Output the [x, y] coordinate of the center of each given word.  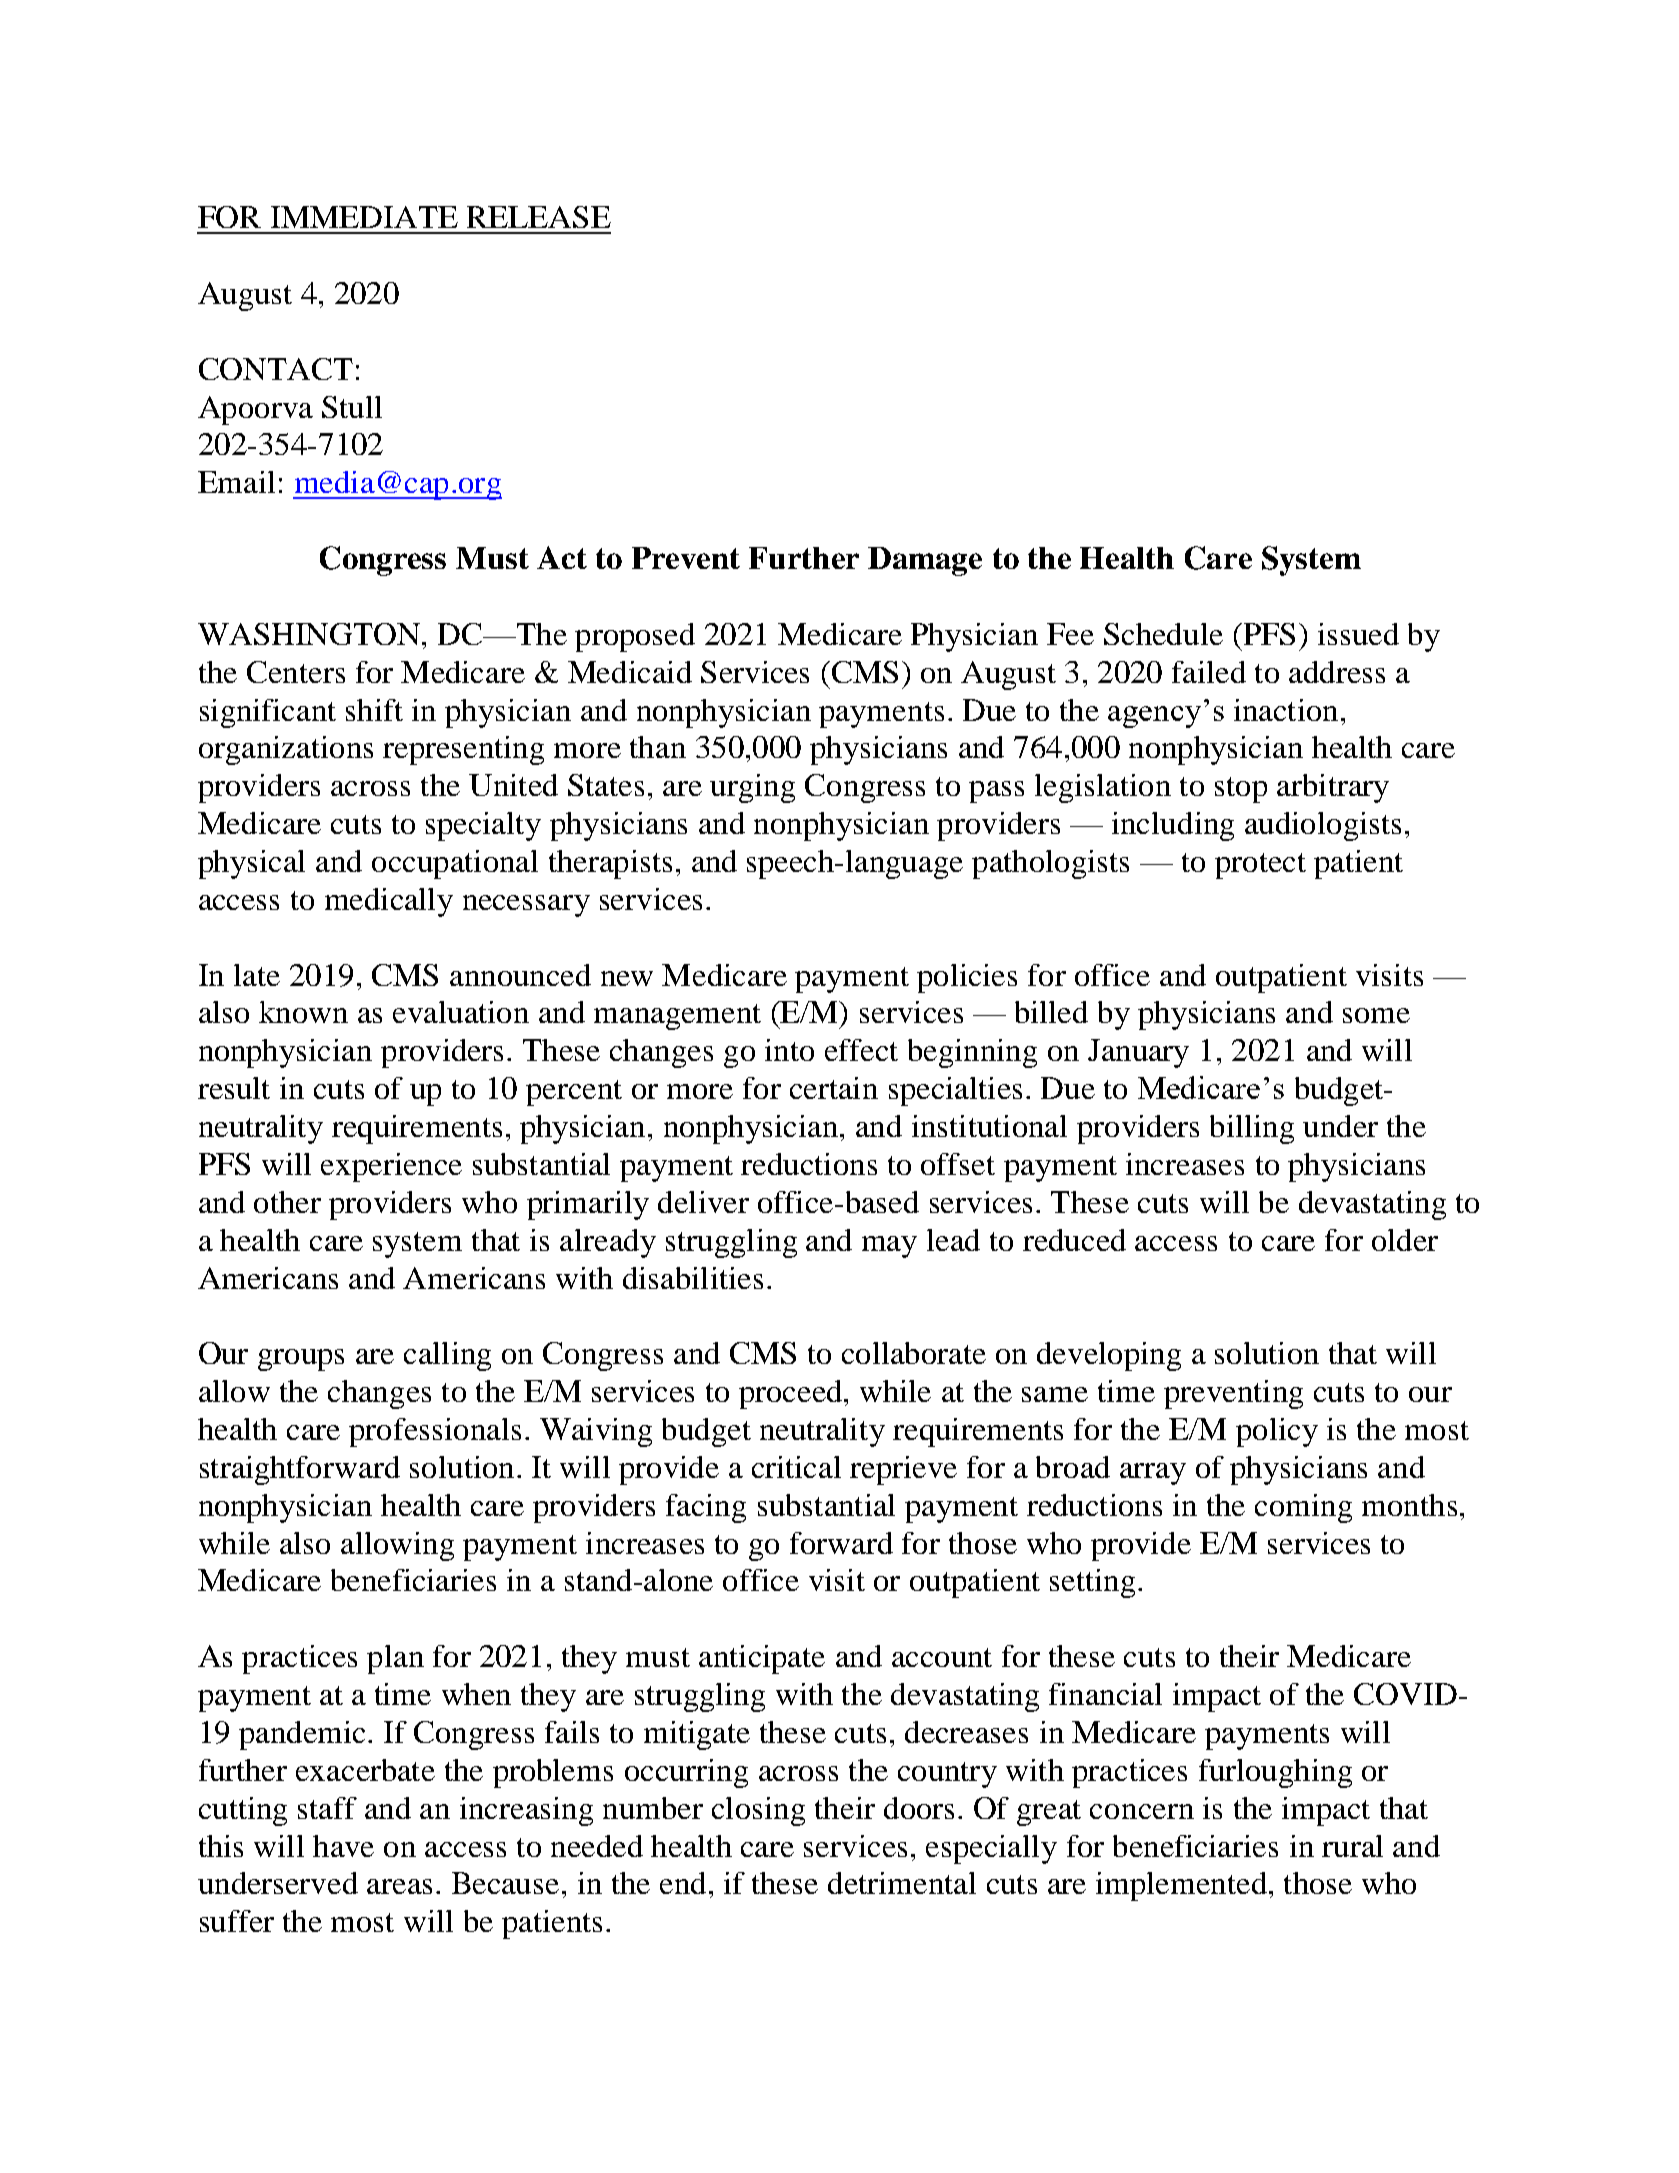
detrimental [902, 1883]
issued [1358, 634]
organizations [286, 750]
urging [752, 788]
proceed [792, 1394]
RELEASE [539, 217]
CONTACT [276, 369]
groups [301, 1360]
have [343, 1846]
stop [1241, 790]
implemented [1181, 1886]
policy [1277, 1432]
